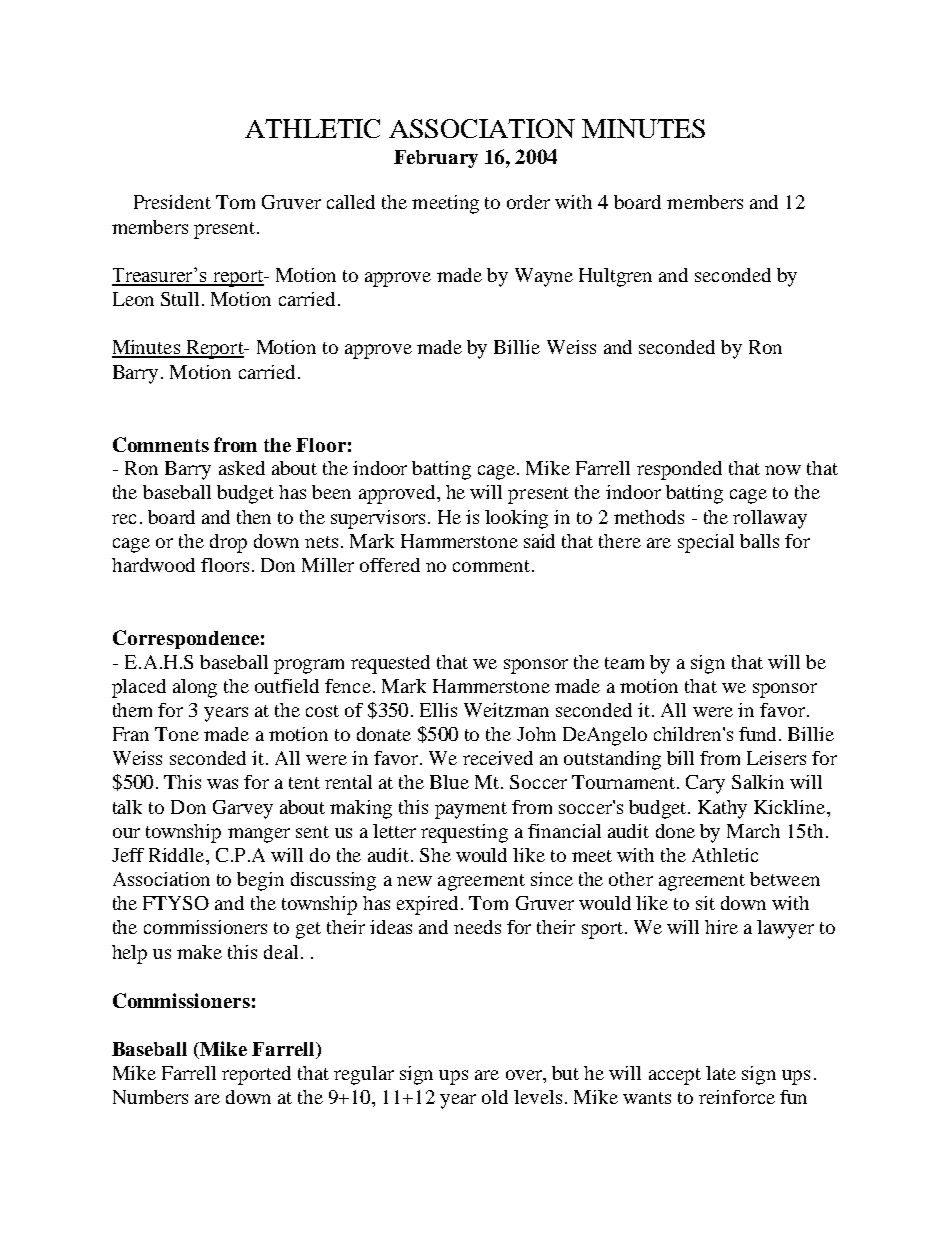 This document has width=952, height=1233. What do you see at coordinates (172, 202) in the document?
I see `President` at bounding box center [172, 202].
